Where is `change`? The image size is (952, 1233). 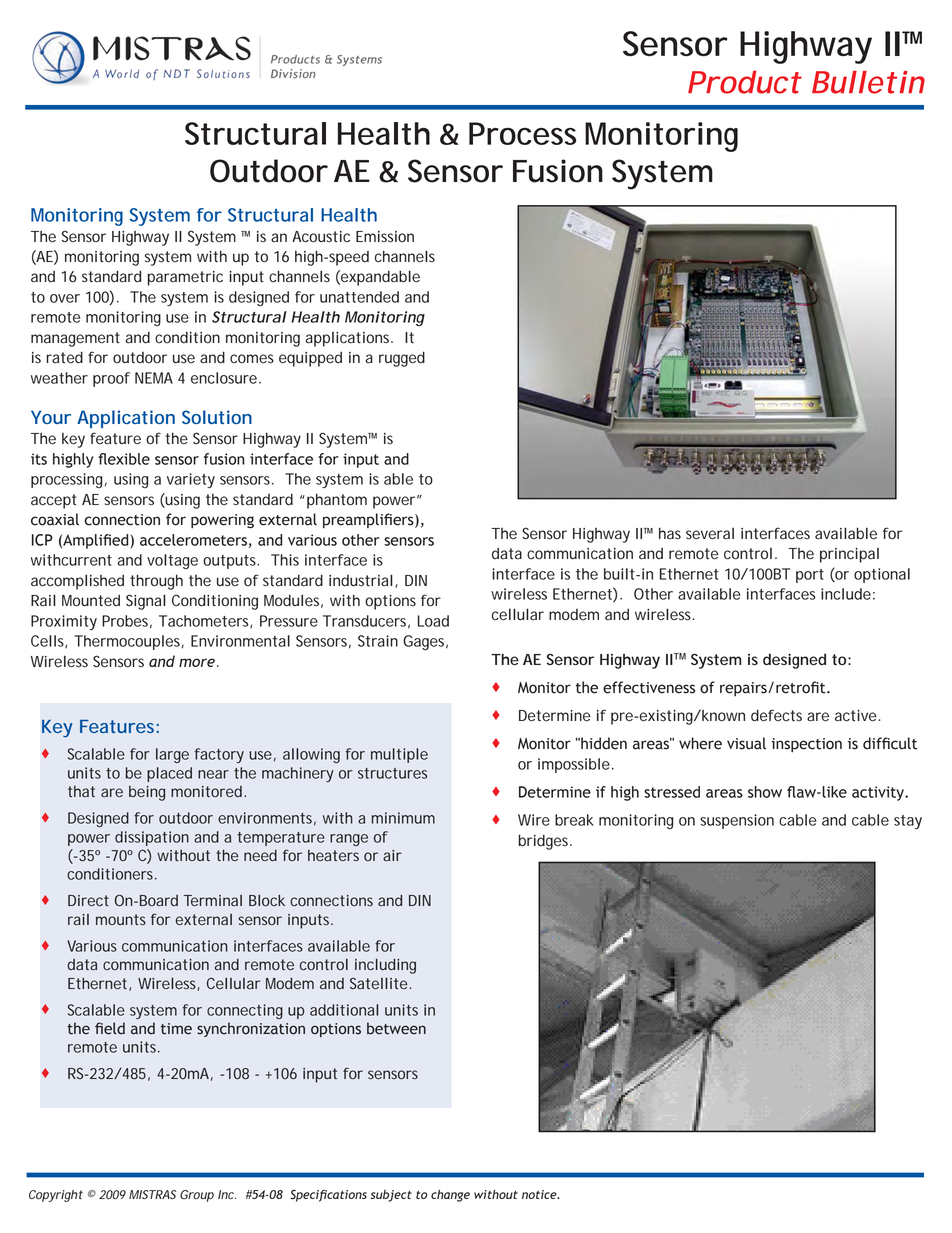 change is located at coordinates (450, 1196).
